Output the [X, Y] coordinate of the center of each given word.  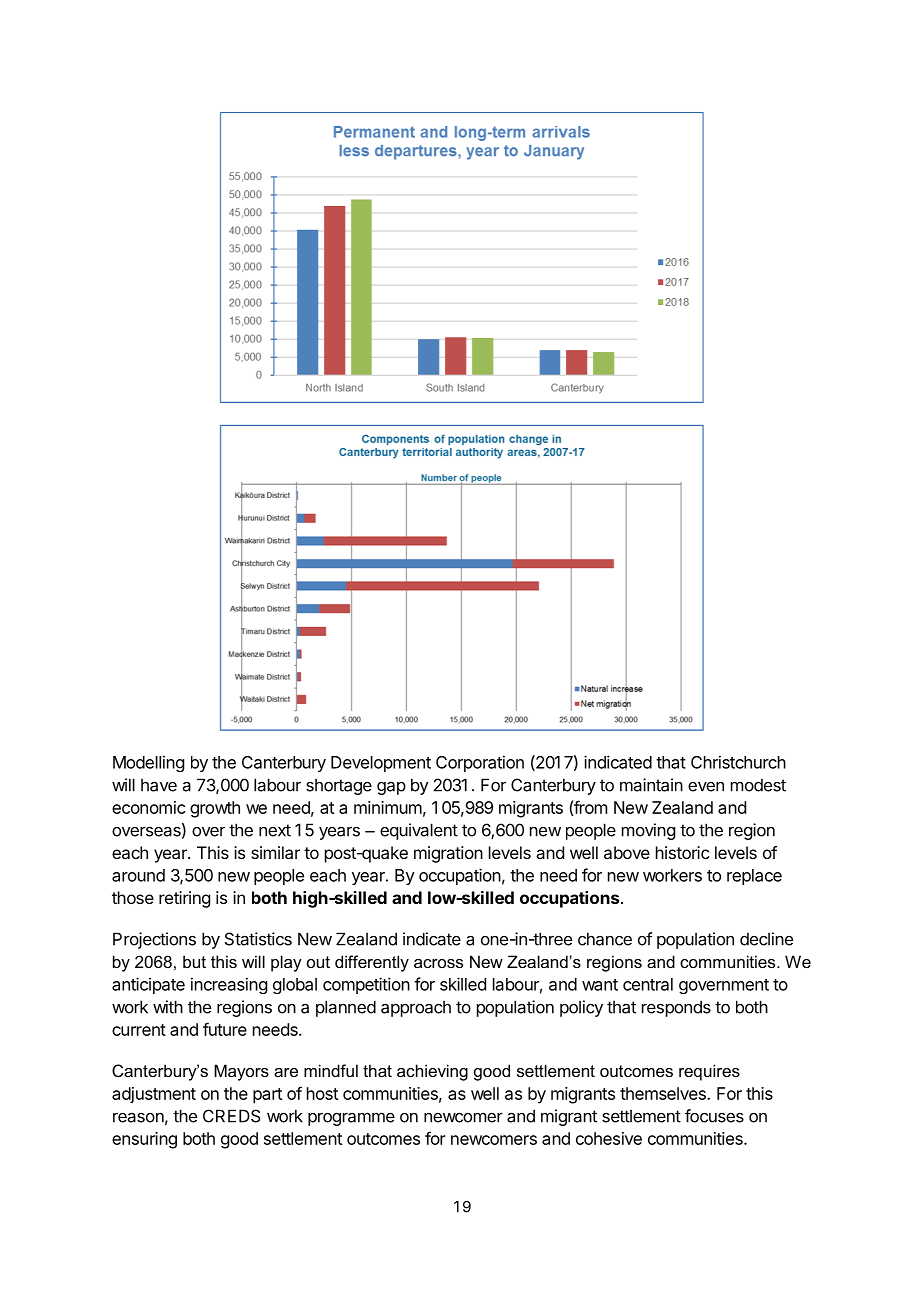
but [194, 961]
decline [766, 939]
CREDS [231, 1116]
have [159, 785]
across [438, 963]
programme [351, 1119]
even [706, 787]
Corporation [480, 763]
